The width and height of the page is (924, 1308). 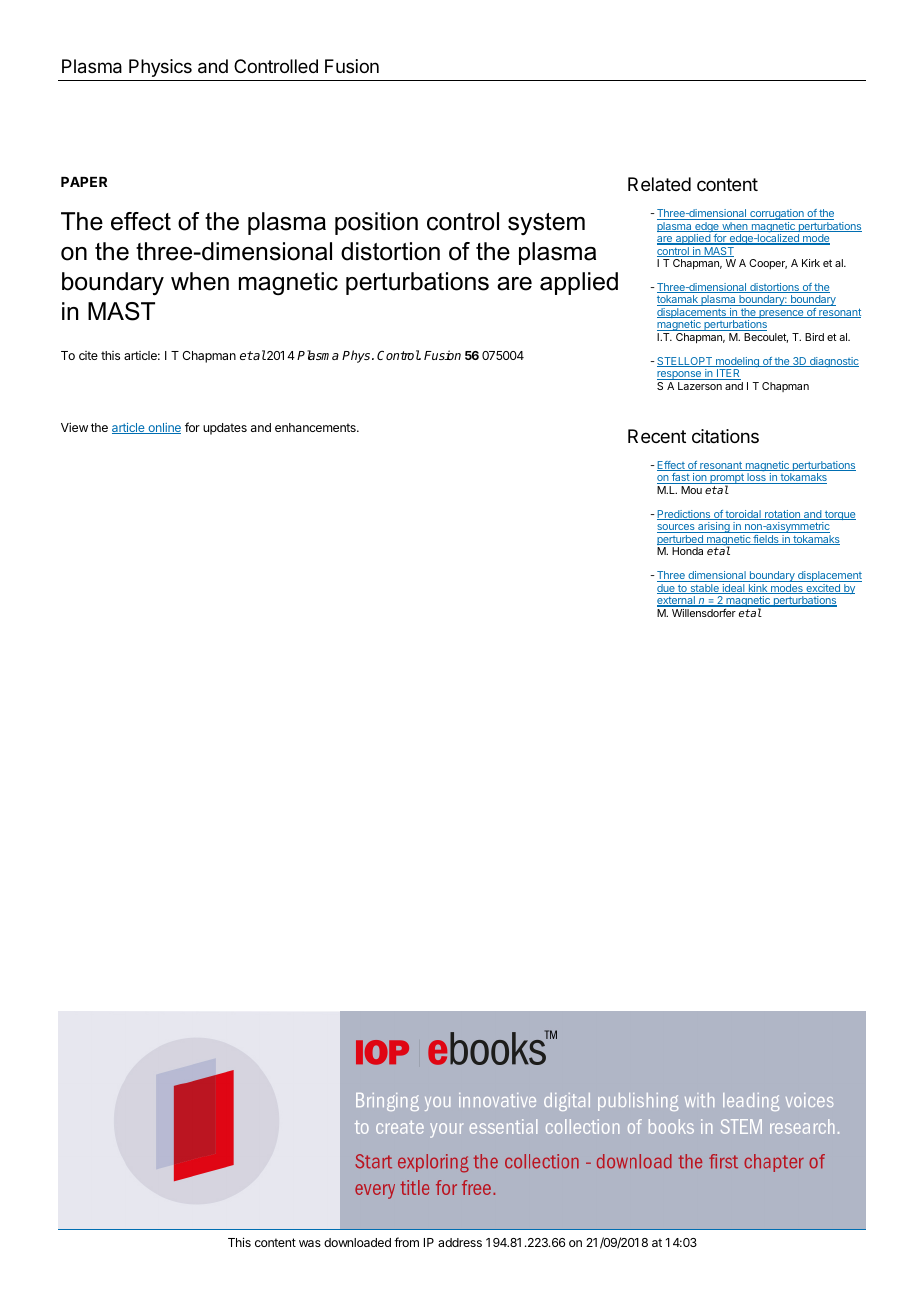 I want to click on loss, so click(x=756, y=478).
